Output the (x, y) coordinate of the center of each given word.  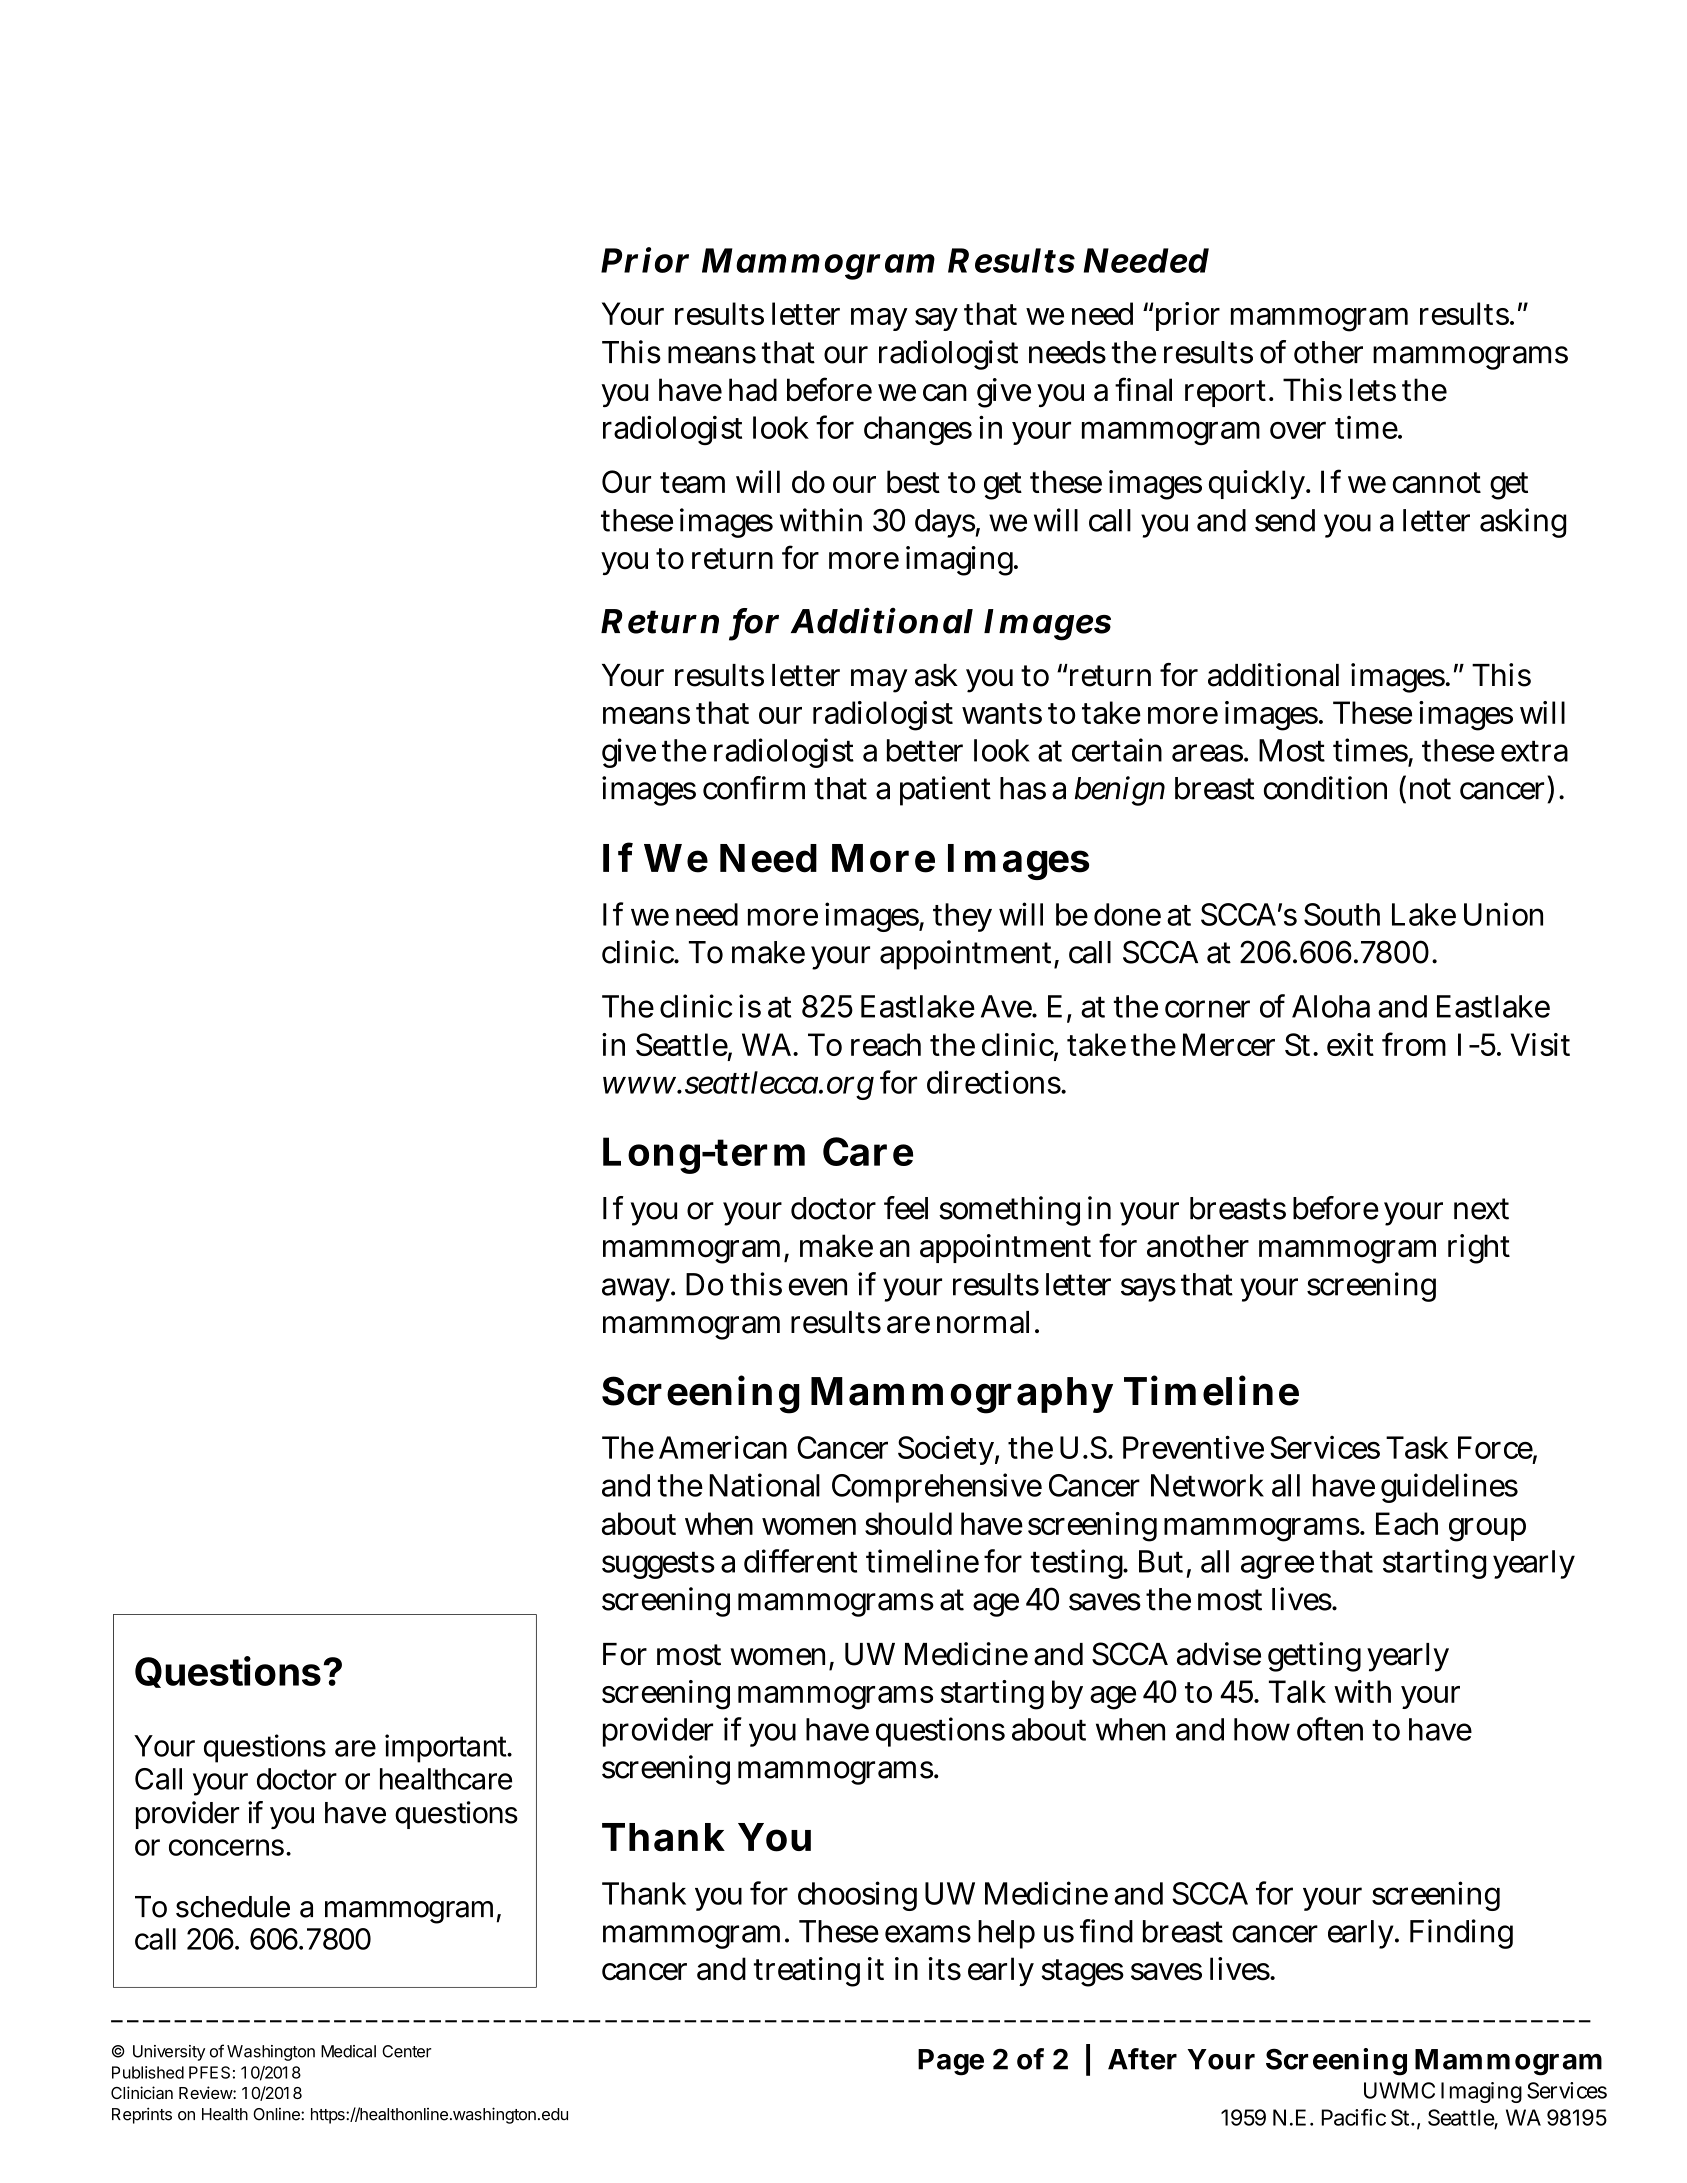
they (962, 917)
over (1298, 430)
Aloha (1331, 1006)
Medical (348, 2051)
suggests (658, 1565)
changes (918, 430)
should (908, 1523)
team (692, 483)
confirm (754, 788)
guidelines (1449, 1488)
